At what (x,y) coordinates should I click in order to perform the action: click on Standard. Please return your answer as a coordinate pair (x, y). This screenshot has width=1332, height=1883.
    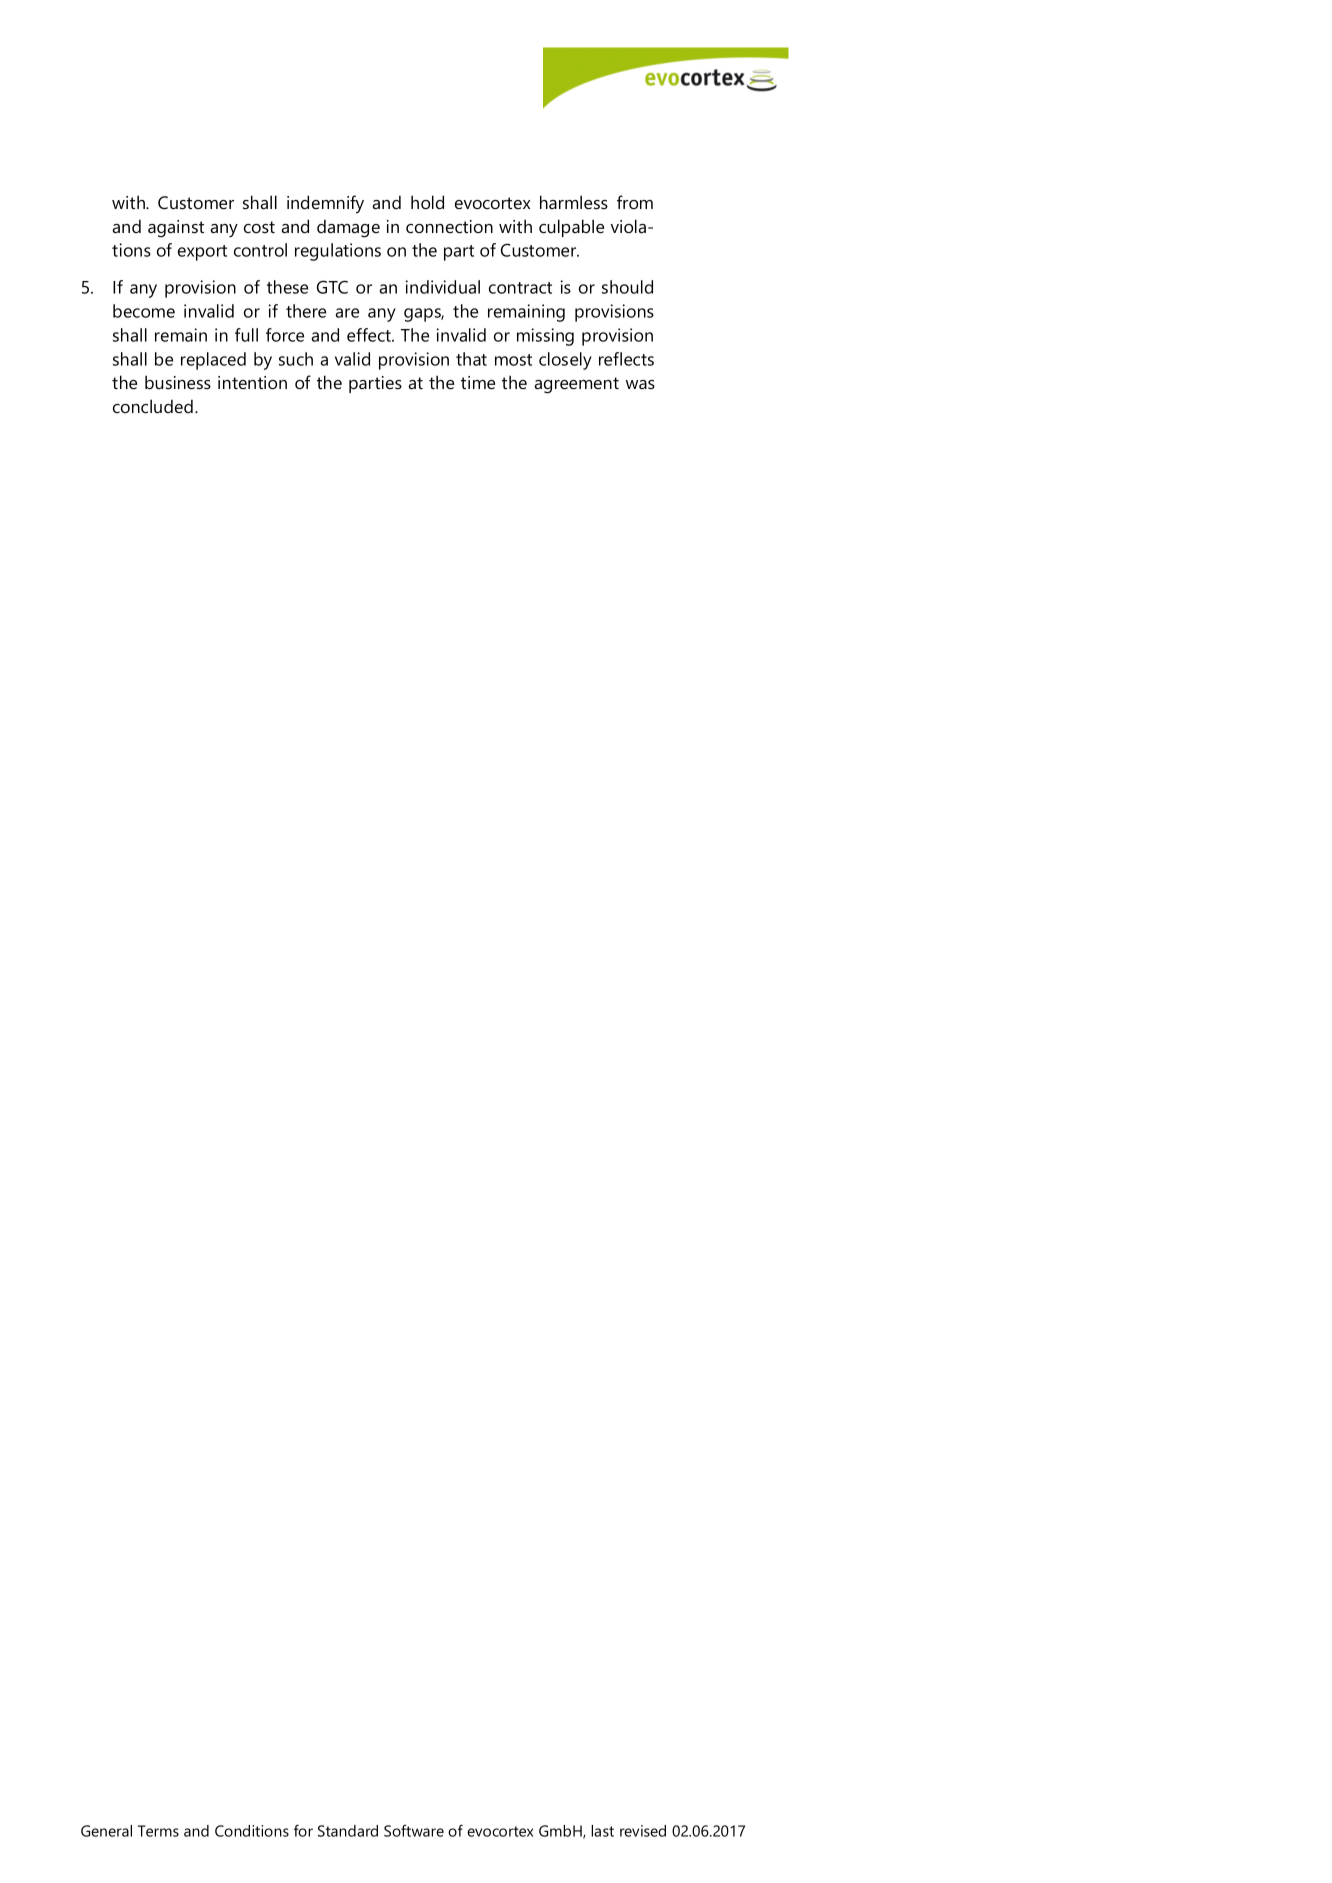
    Looking at the image, I should click on (348, 1831).
